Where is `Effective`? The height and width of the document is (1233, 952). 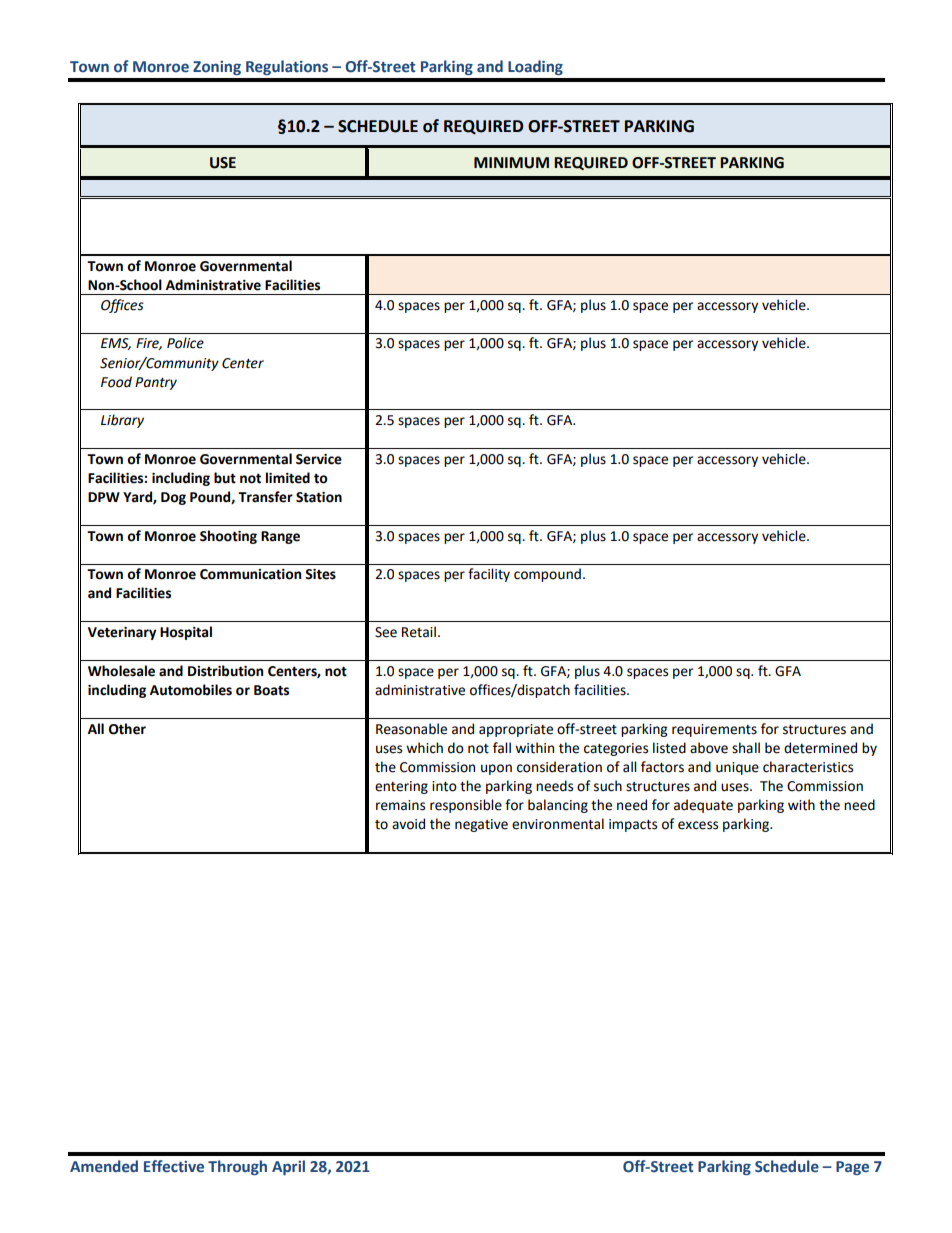 Effective is located at coordinates (174, 1166).
